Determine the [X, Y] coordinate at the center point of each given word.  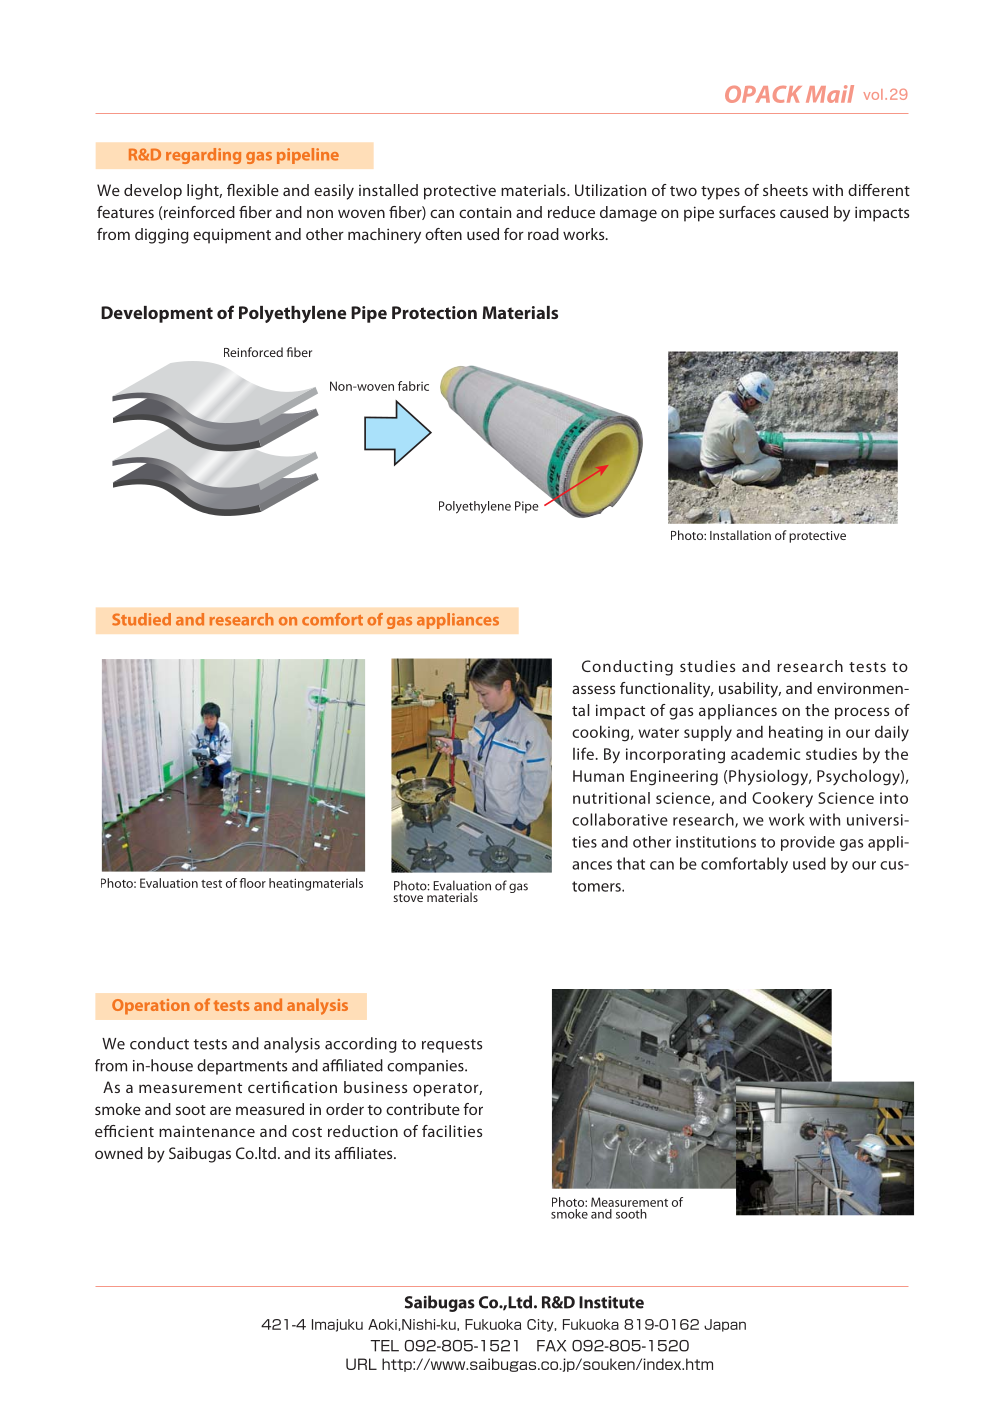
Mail [830, 94]
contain [485, 212]
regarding [203, 156]
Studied [141, 619]
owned [119, 1153]
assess [593, 689]
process [862, 713]
